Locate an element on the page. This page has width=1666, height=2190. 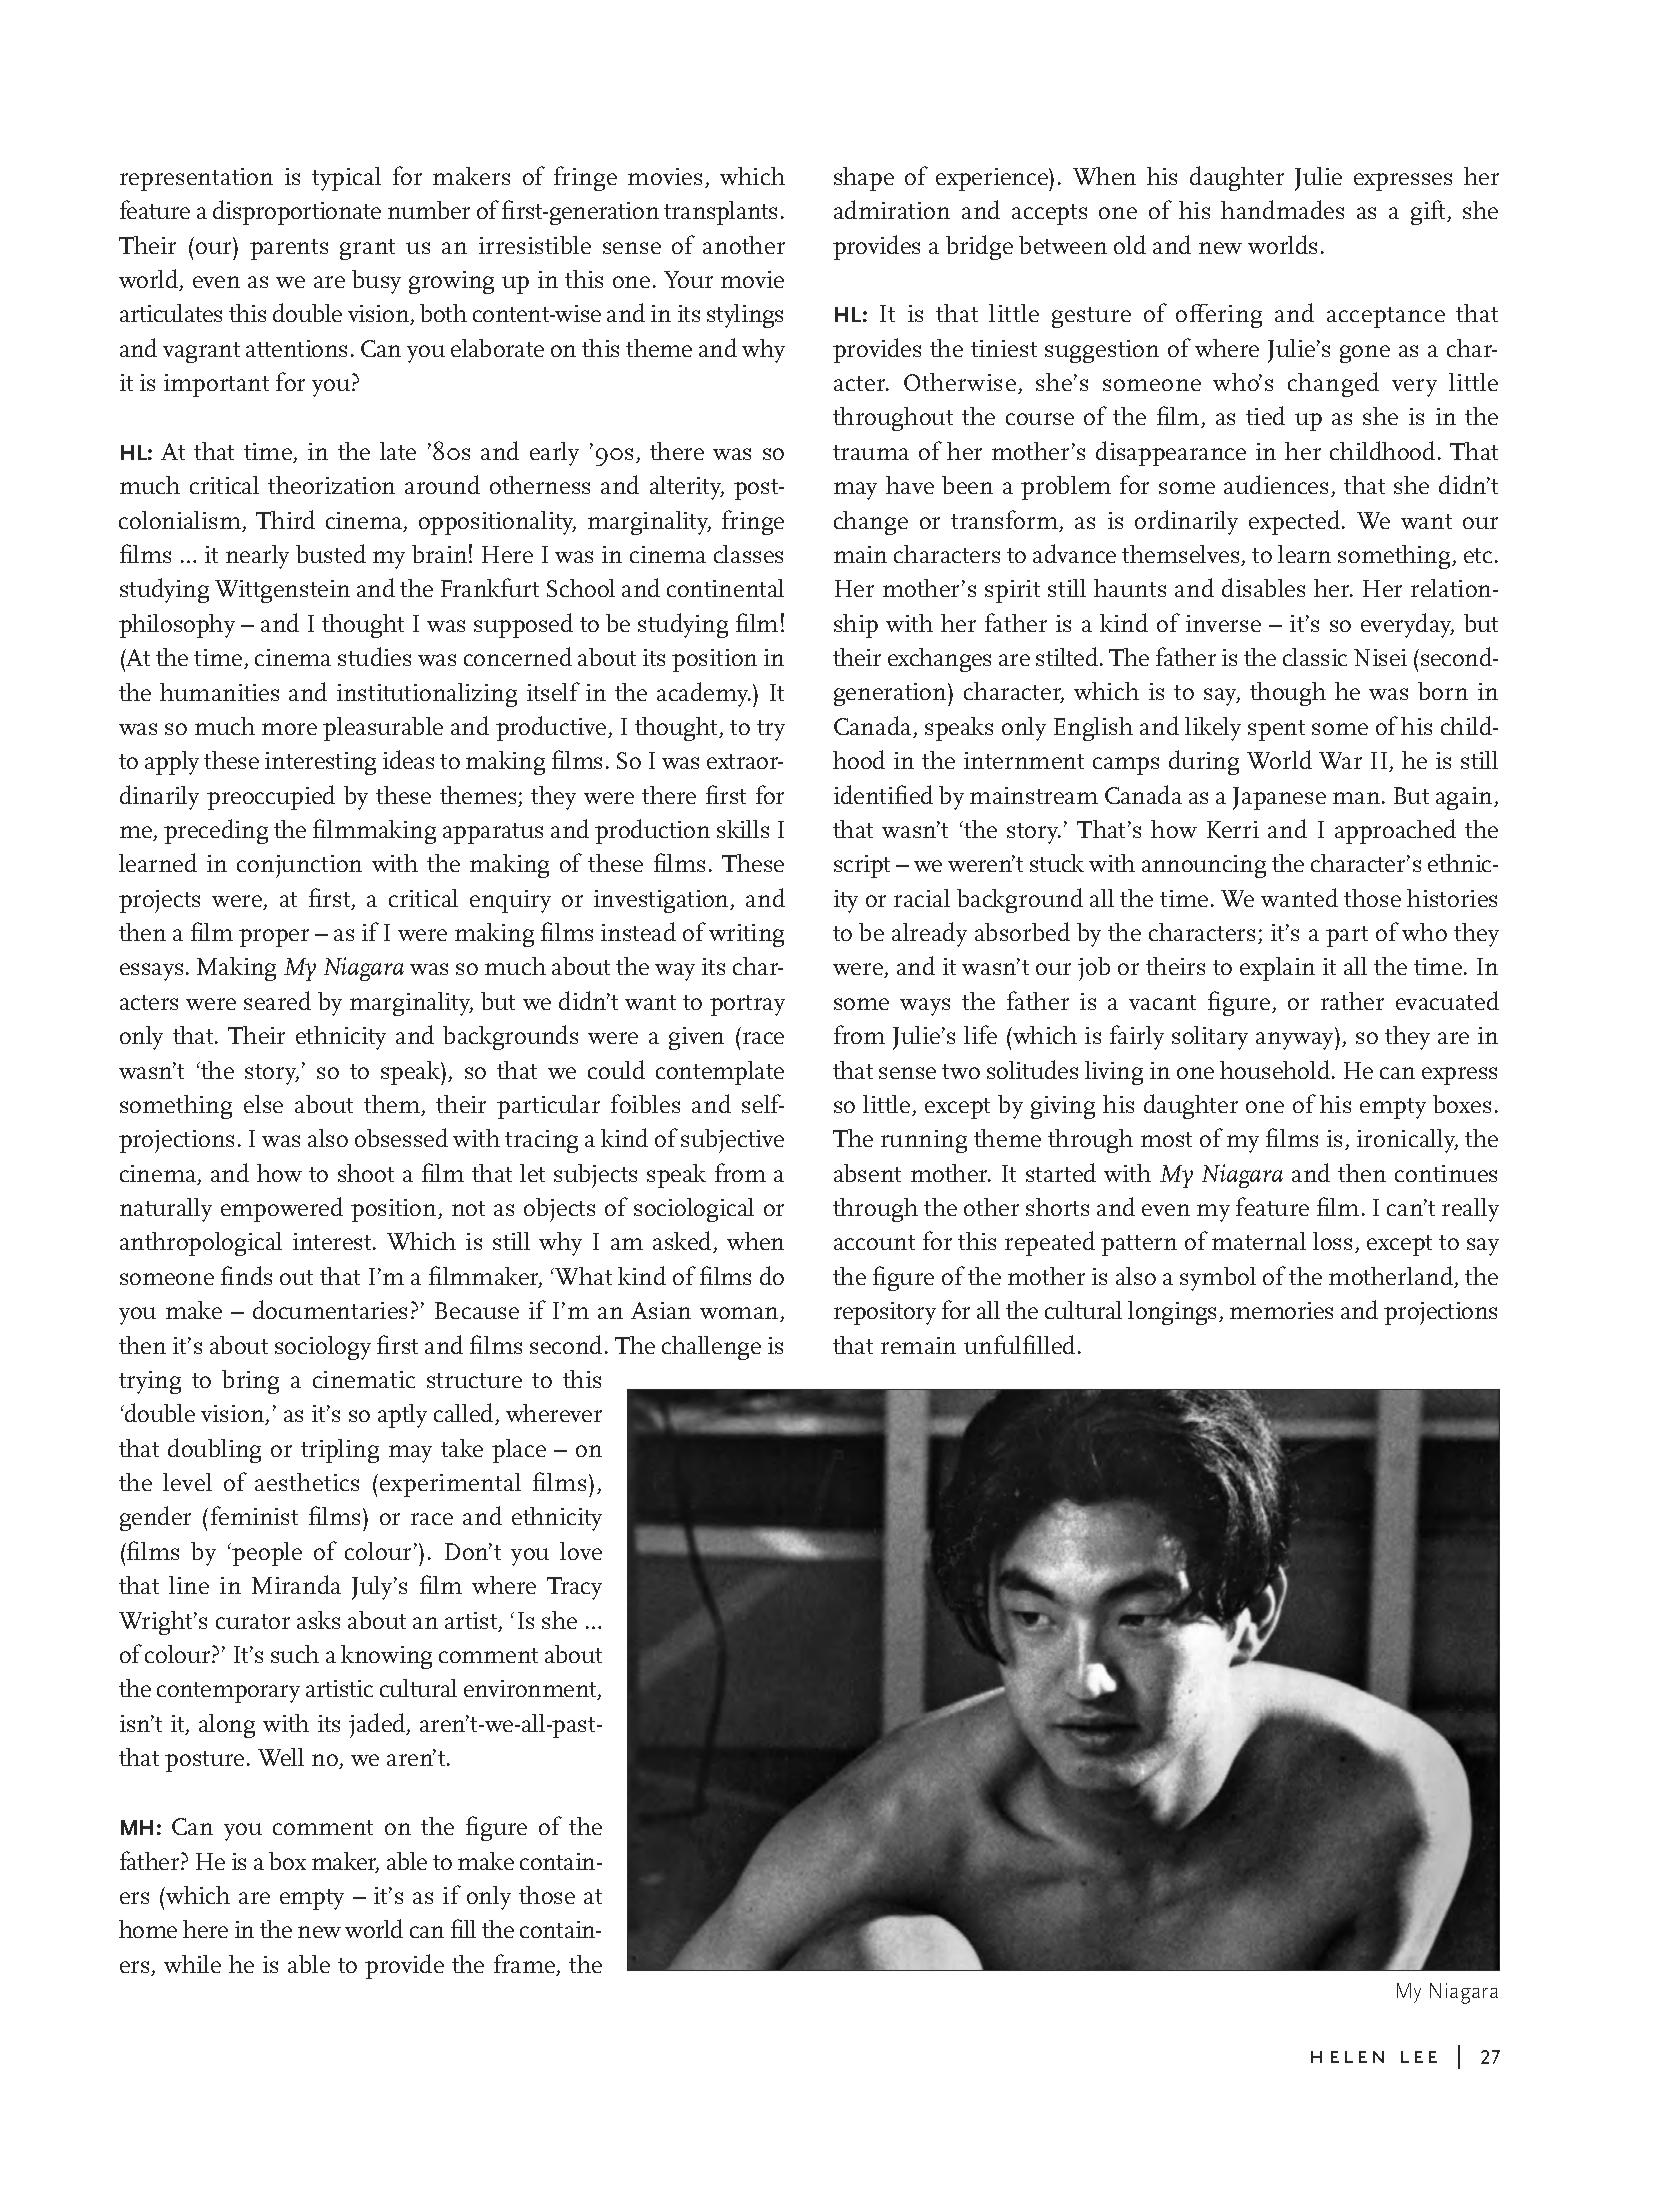
studies is located at coordinates (374, 656).
